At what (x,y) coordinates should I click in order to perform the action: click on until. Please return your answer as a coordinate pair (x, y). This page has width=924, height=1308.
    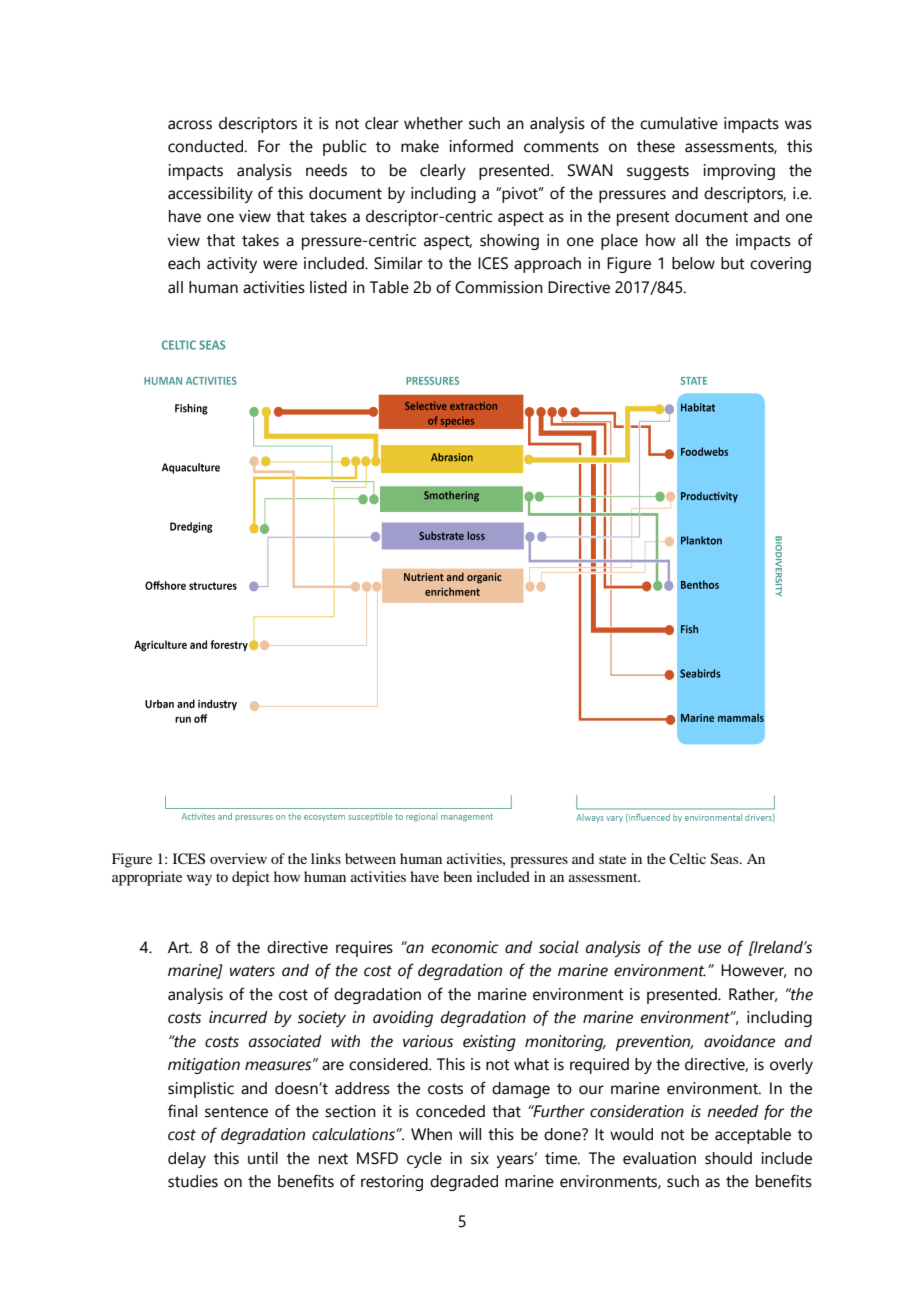
    Looking at the image, I should click on (263, 1158).
